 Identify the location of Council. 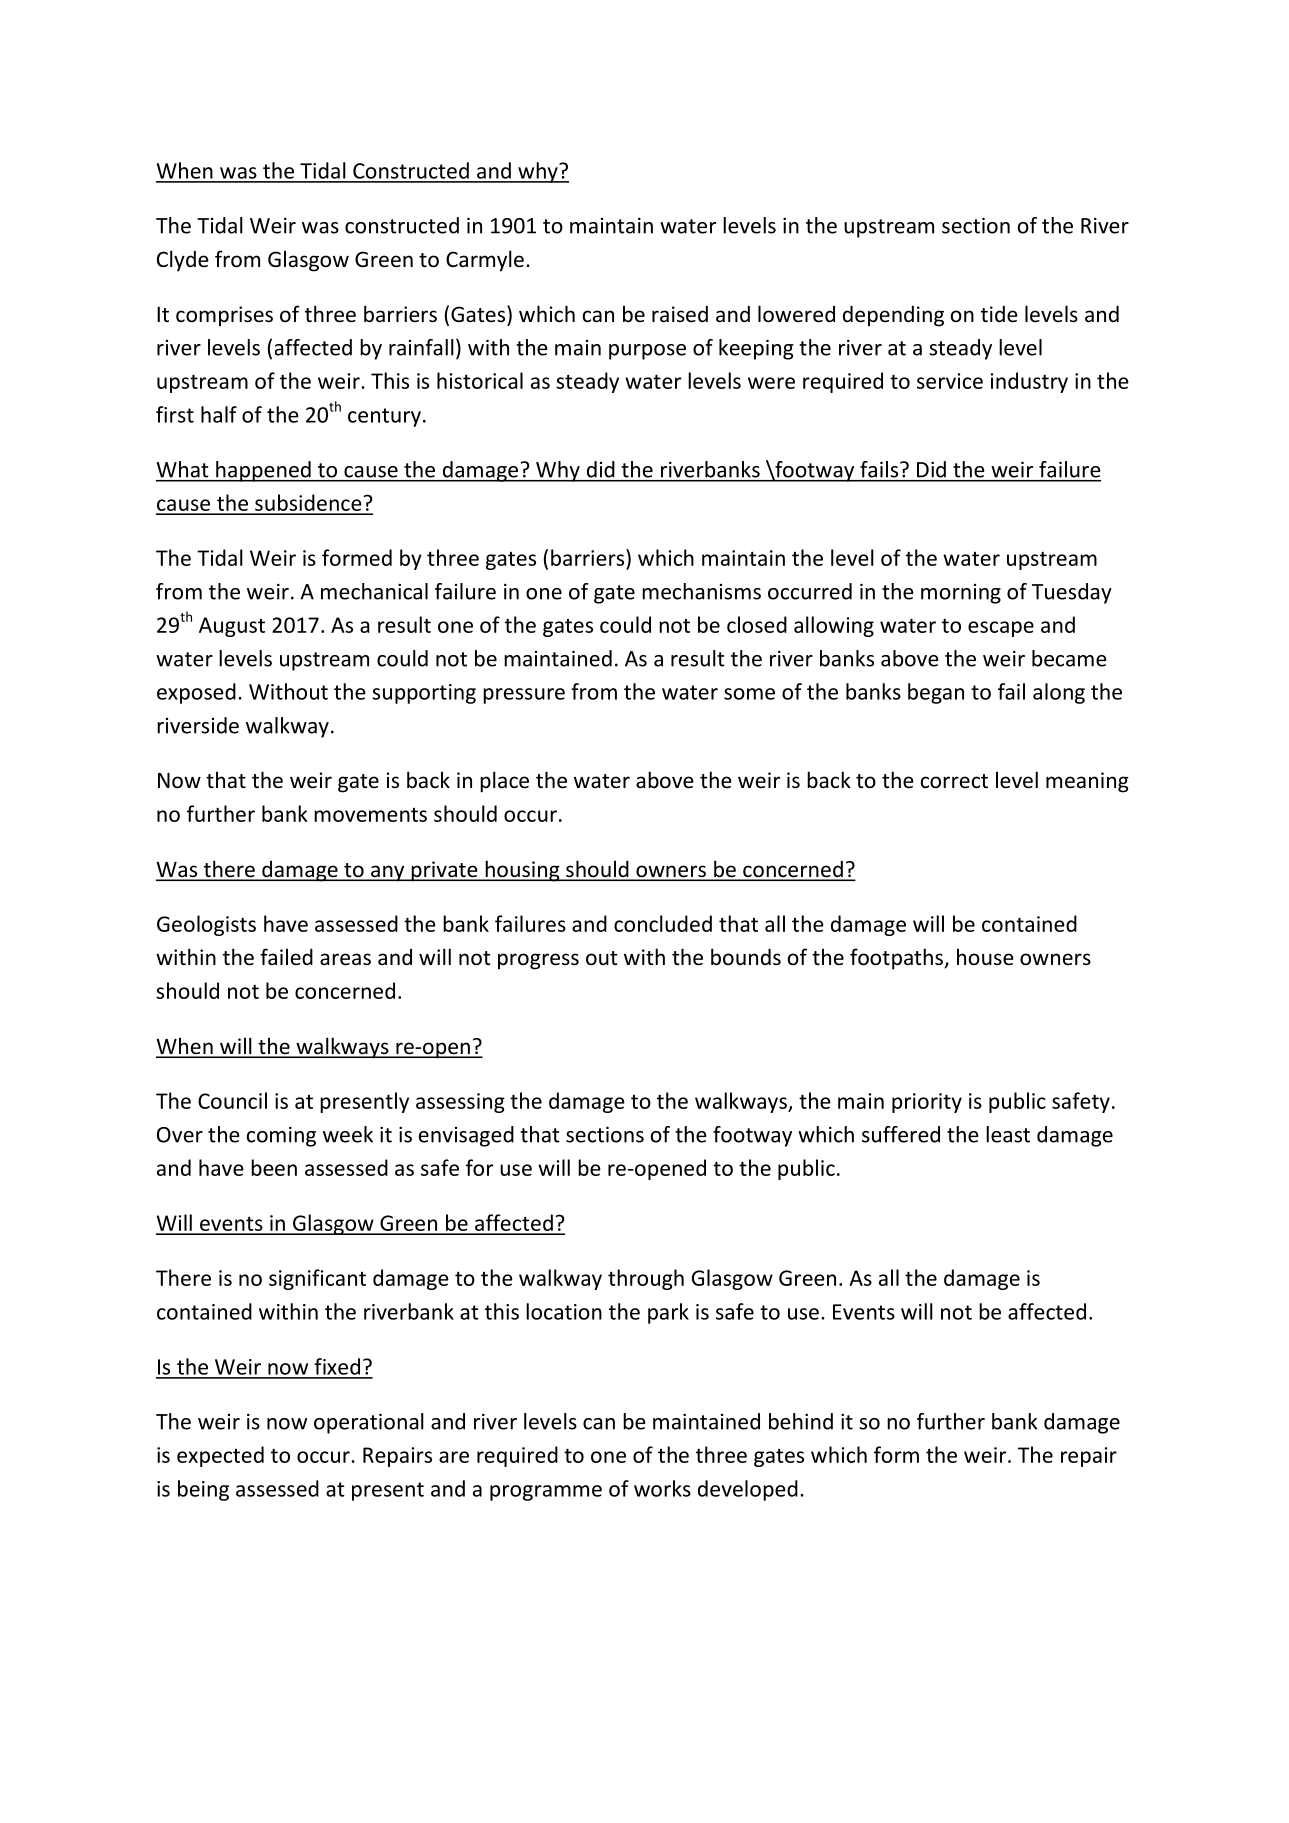
(232, 1100).
